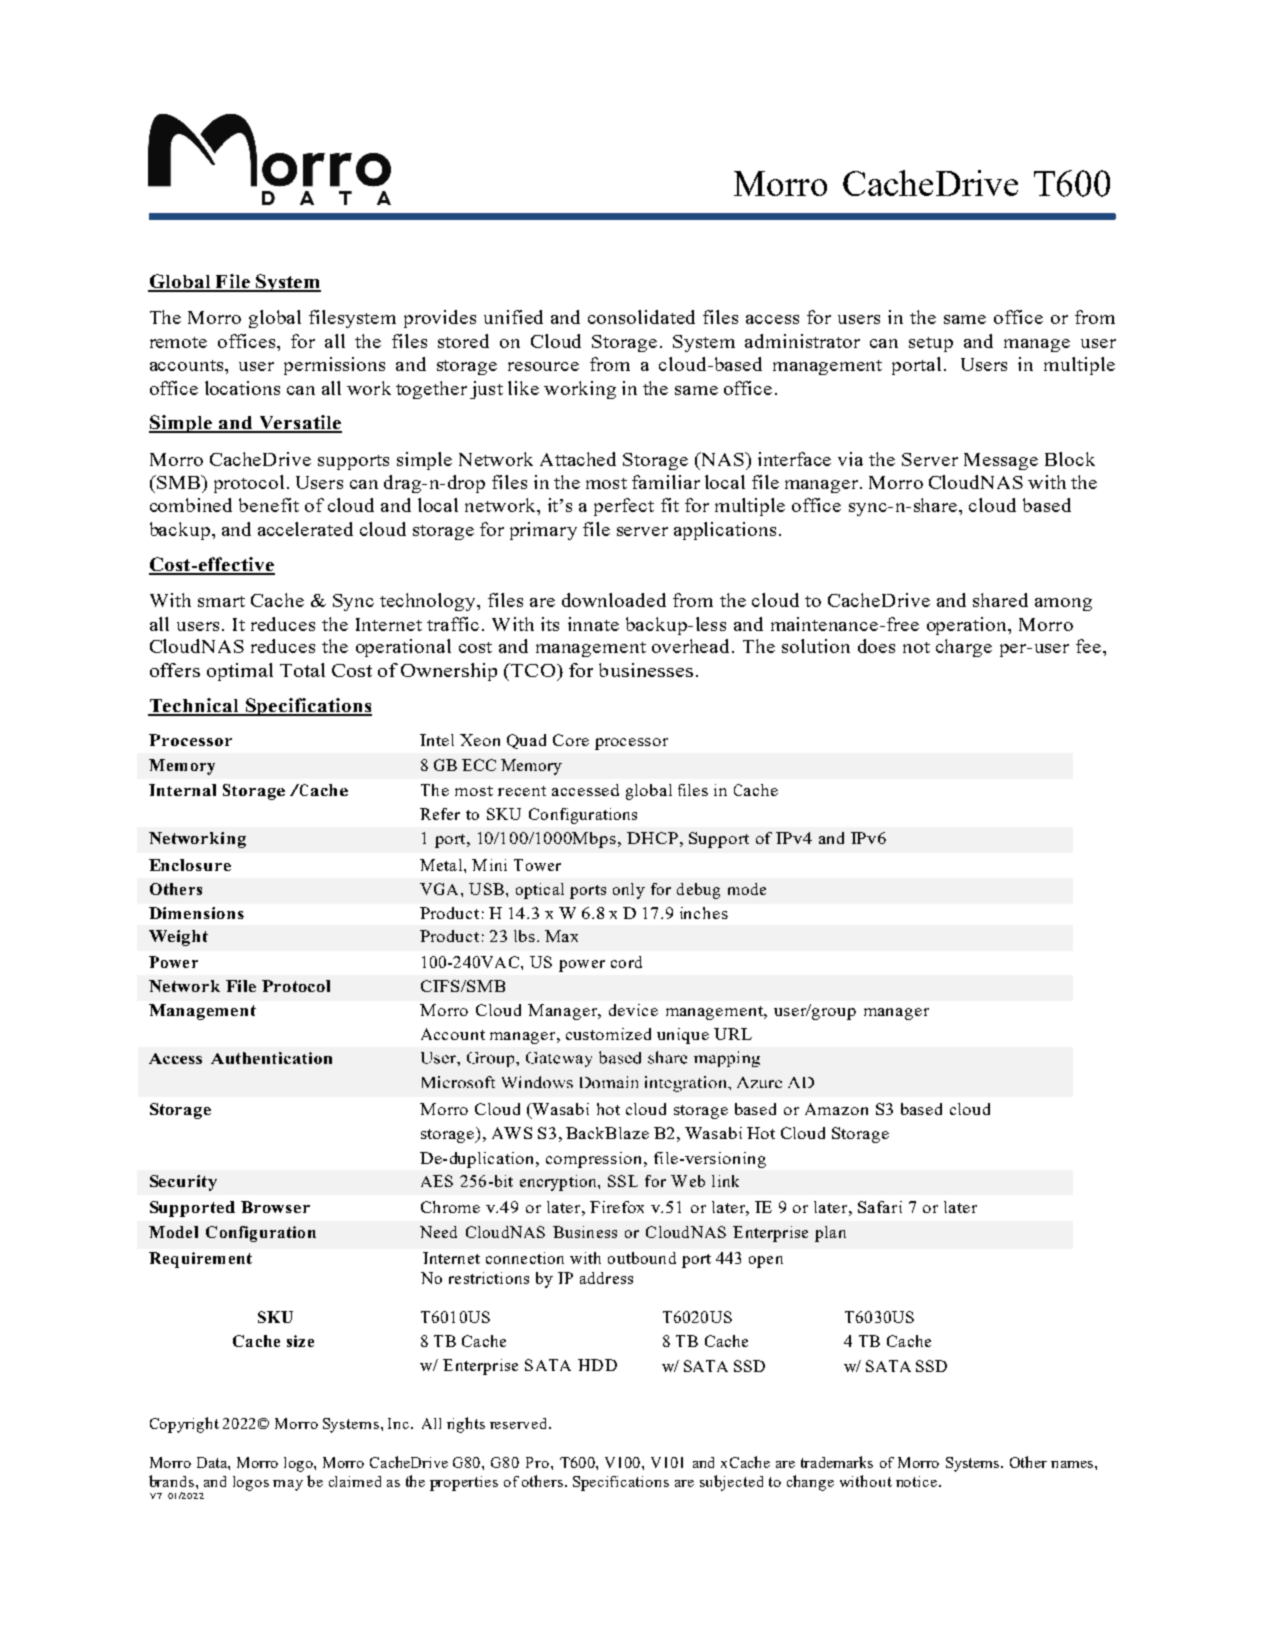 The height and width of the image is (1636, 1264). What do you see at coordinates (623, 1181) in the image?
I see `SSL` at bounding box center [623, 1181].
